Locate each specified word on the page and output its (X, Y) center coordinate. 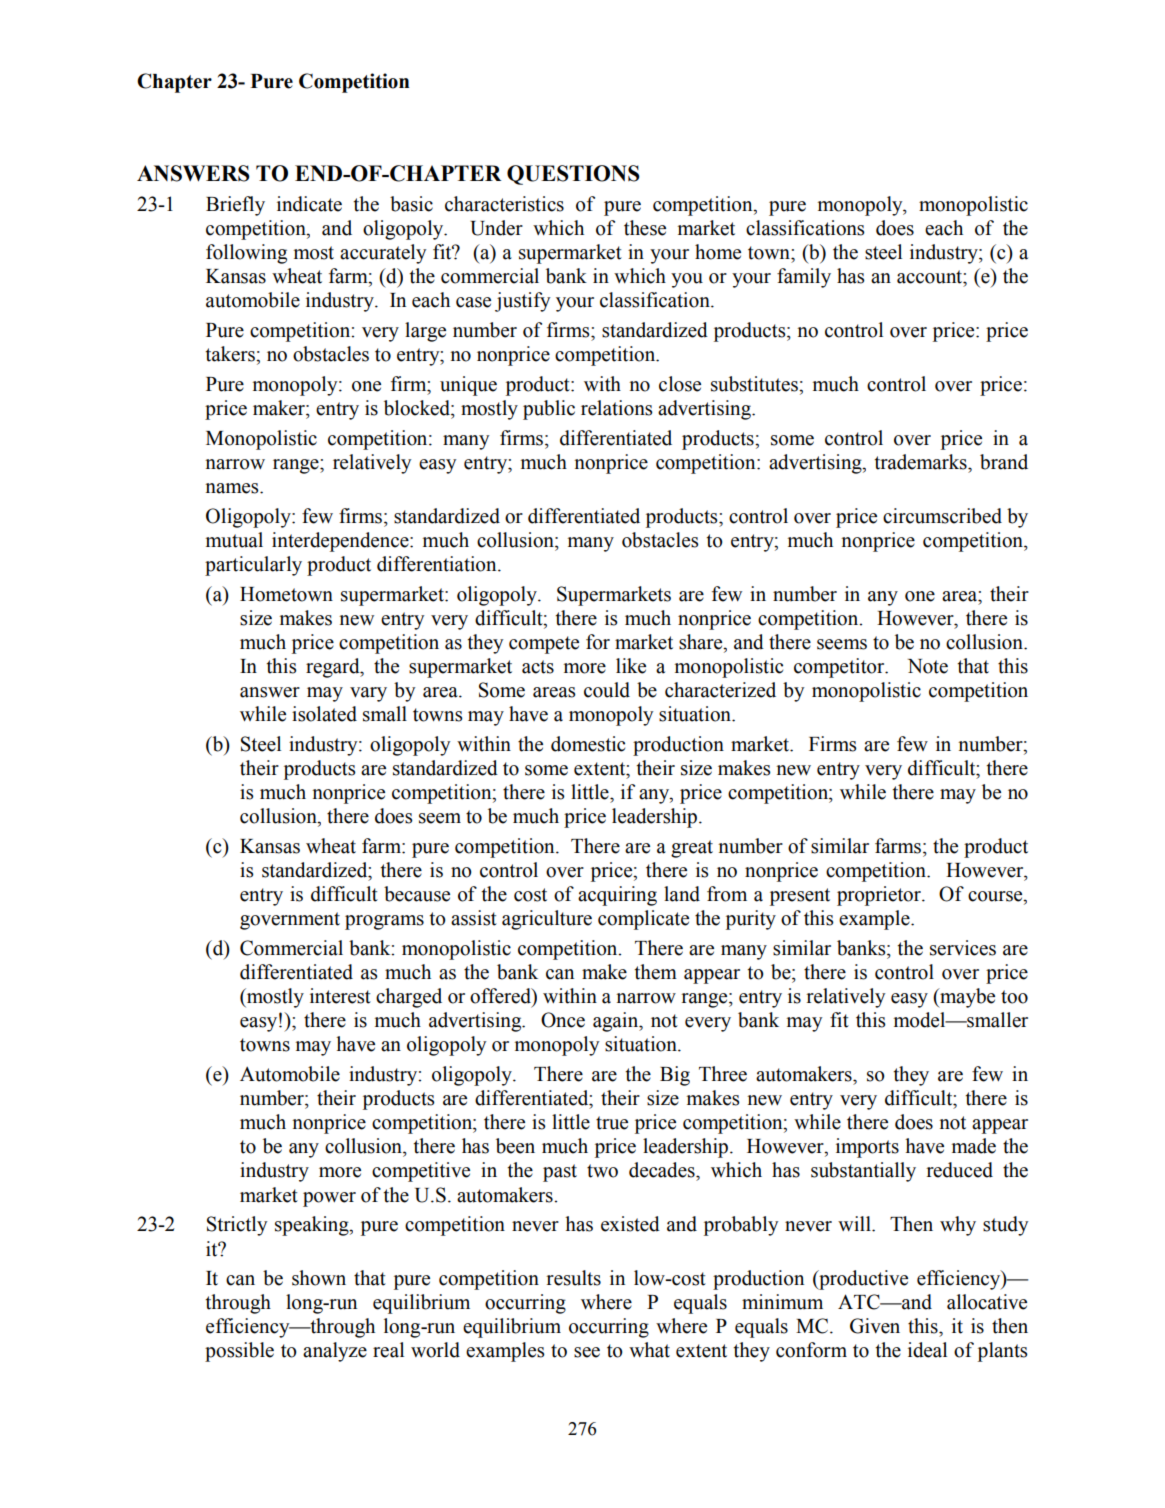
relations (617, 408)
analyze (335, 1352)
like (631, 666)
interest (340, 996)
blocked (418, 408)
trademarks (921, 462)
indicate (309, 204)
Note (928, 666)
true (612, 1123)
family (804, 278)
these (645, 228)
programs (384, 922)
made (974, 1146)
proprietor (880, 896)
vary (368, 694)
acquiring (617, 896)
